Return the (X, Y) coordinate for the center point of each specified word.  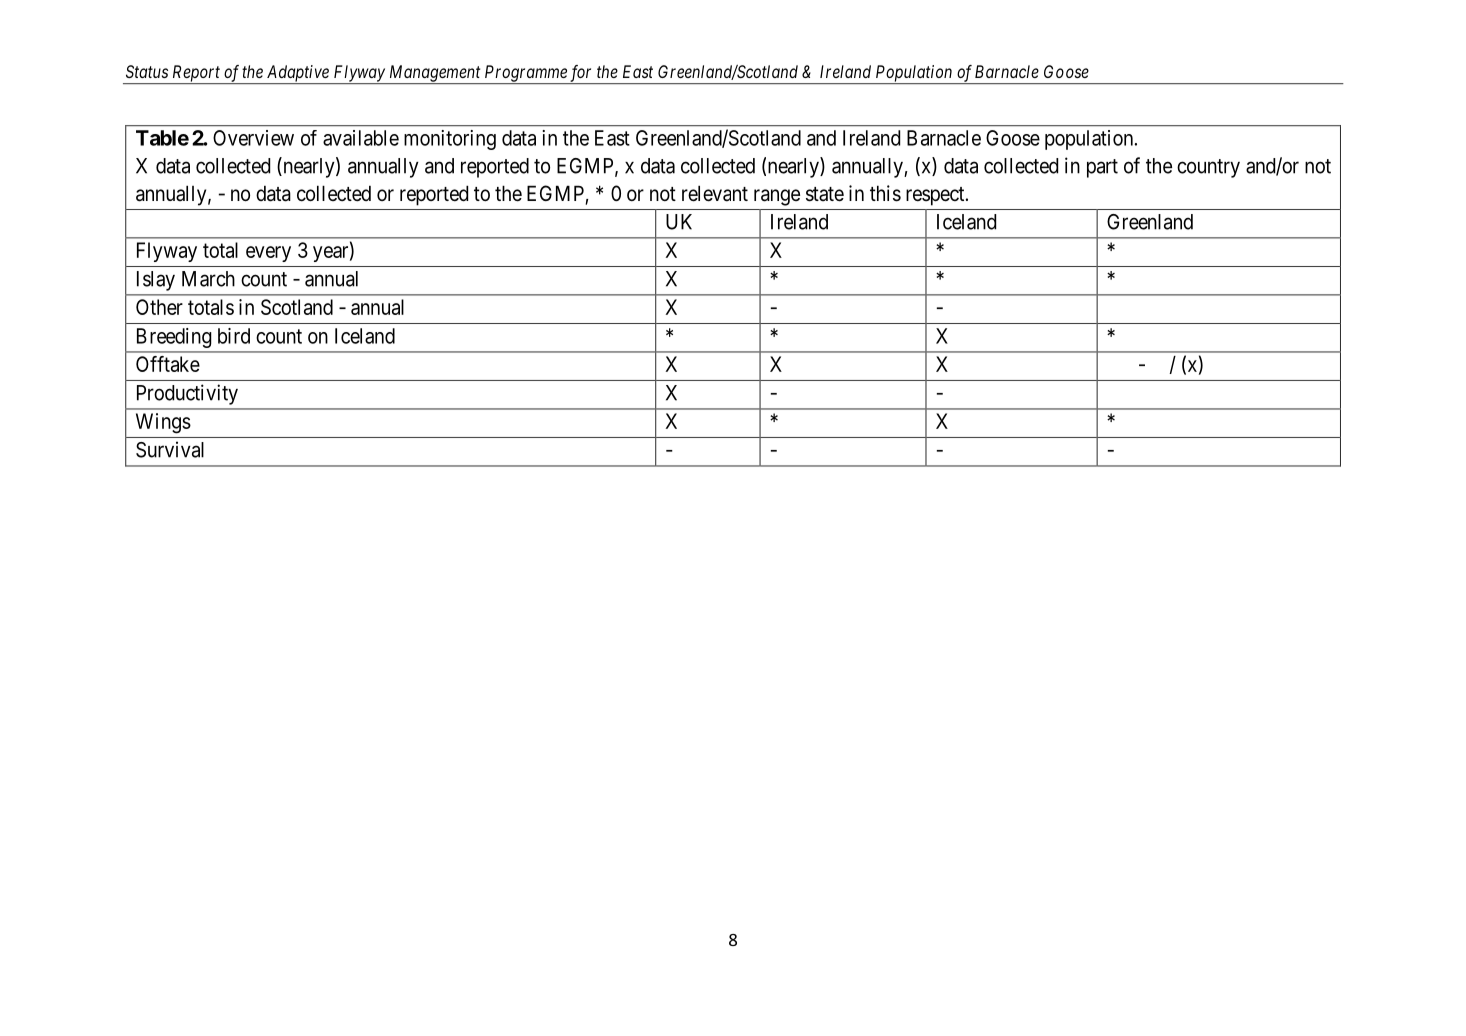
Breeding (174, 338)
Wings (163, 423)
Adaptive (297, 74)
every (268, 254)
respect (936, 196)
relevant (715, 193)
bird (234, 336)
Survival (170, 449)
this (885, 193)
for (581, 74)
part (1102, 168)
